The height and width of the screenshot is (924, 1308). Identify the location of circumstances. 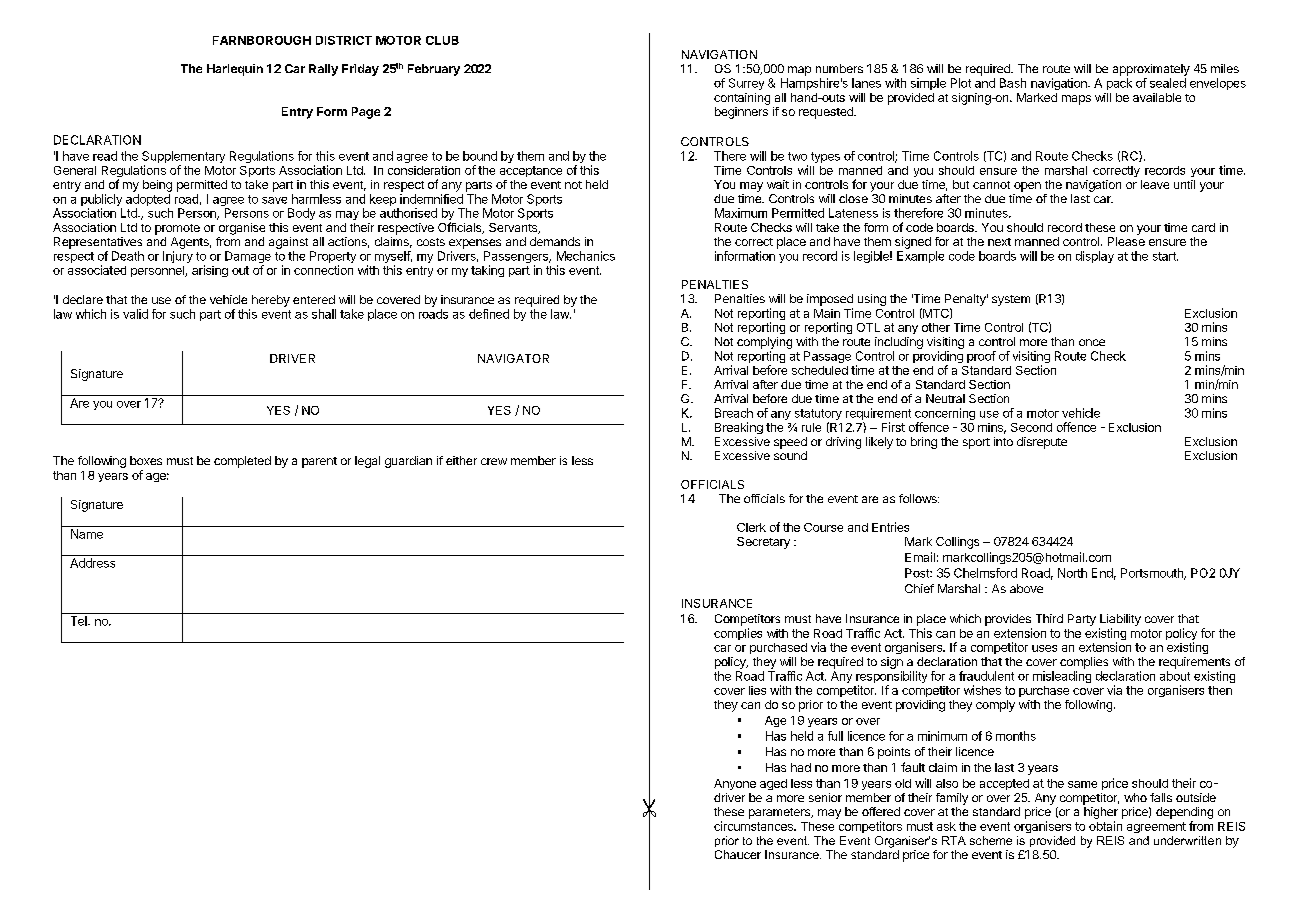
(754, 826).
